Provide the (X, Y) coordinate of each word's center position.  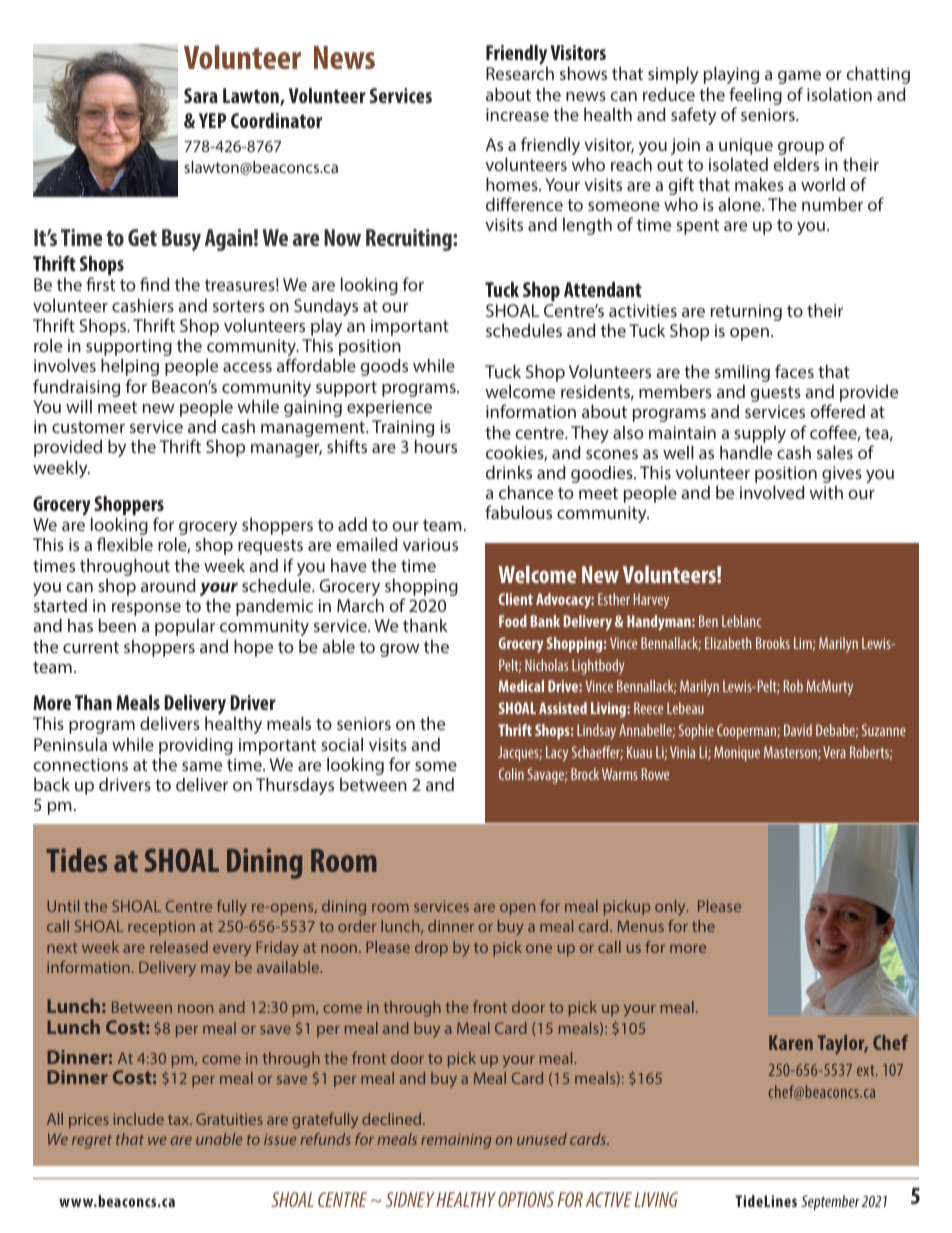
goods (384, 367)
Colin (511, 774)
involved (772, 492)
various (430, 544)
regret (92, 1142)
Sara (201, 95)
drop (431, 949)
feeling (755, 97)
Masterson (791, 753)
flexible (125, 544)
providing (196, 747)
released (179, 947)
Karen (791, 1042)
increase (517, 114)
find (155, 284)
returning (746, 312)
